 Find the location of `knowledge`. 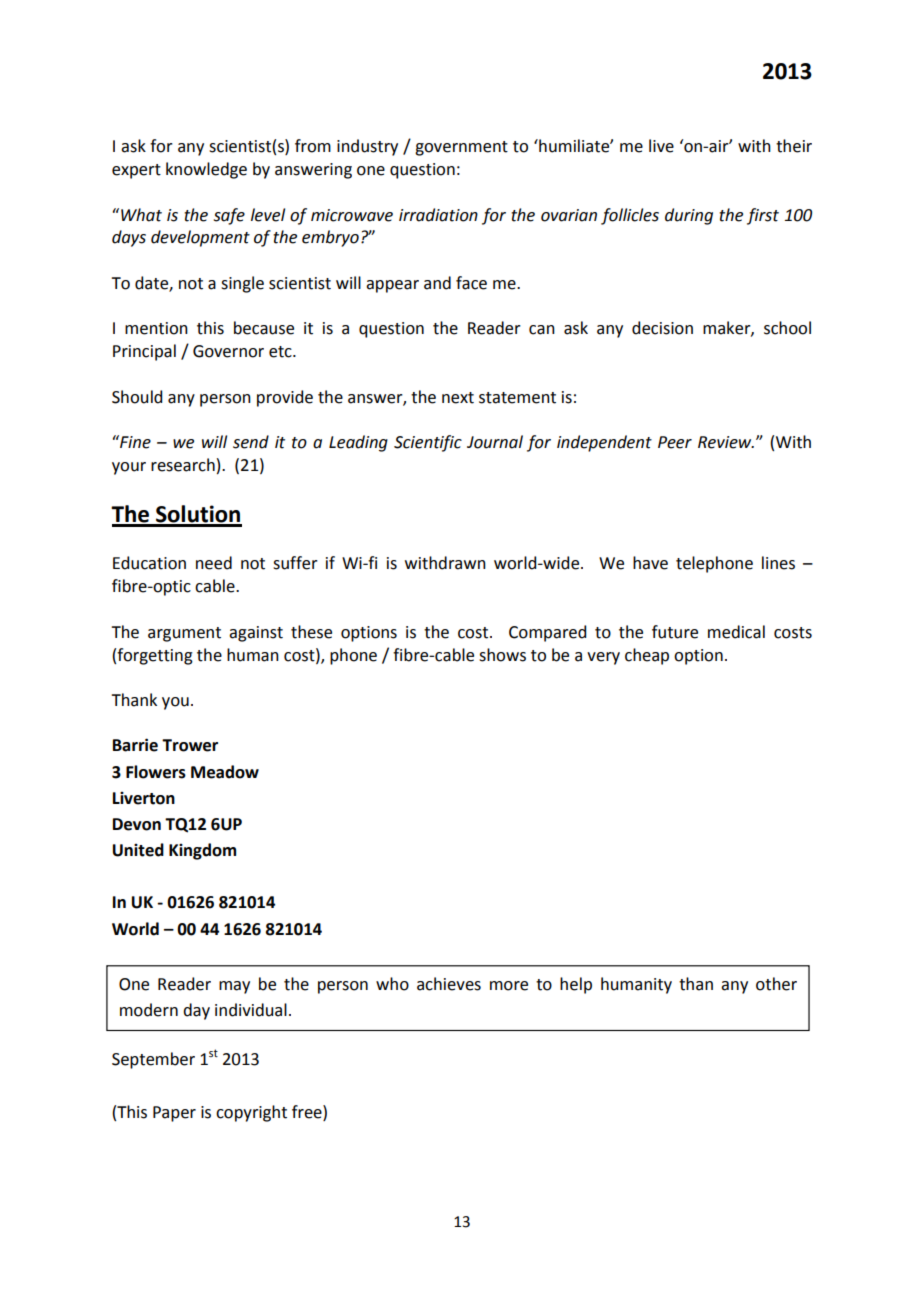

knowledge is located at coordinates (206, 170).
